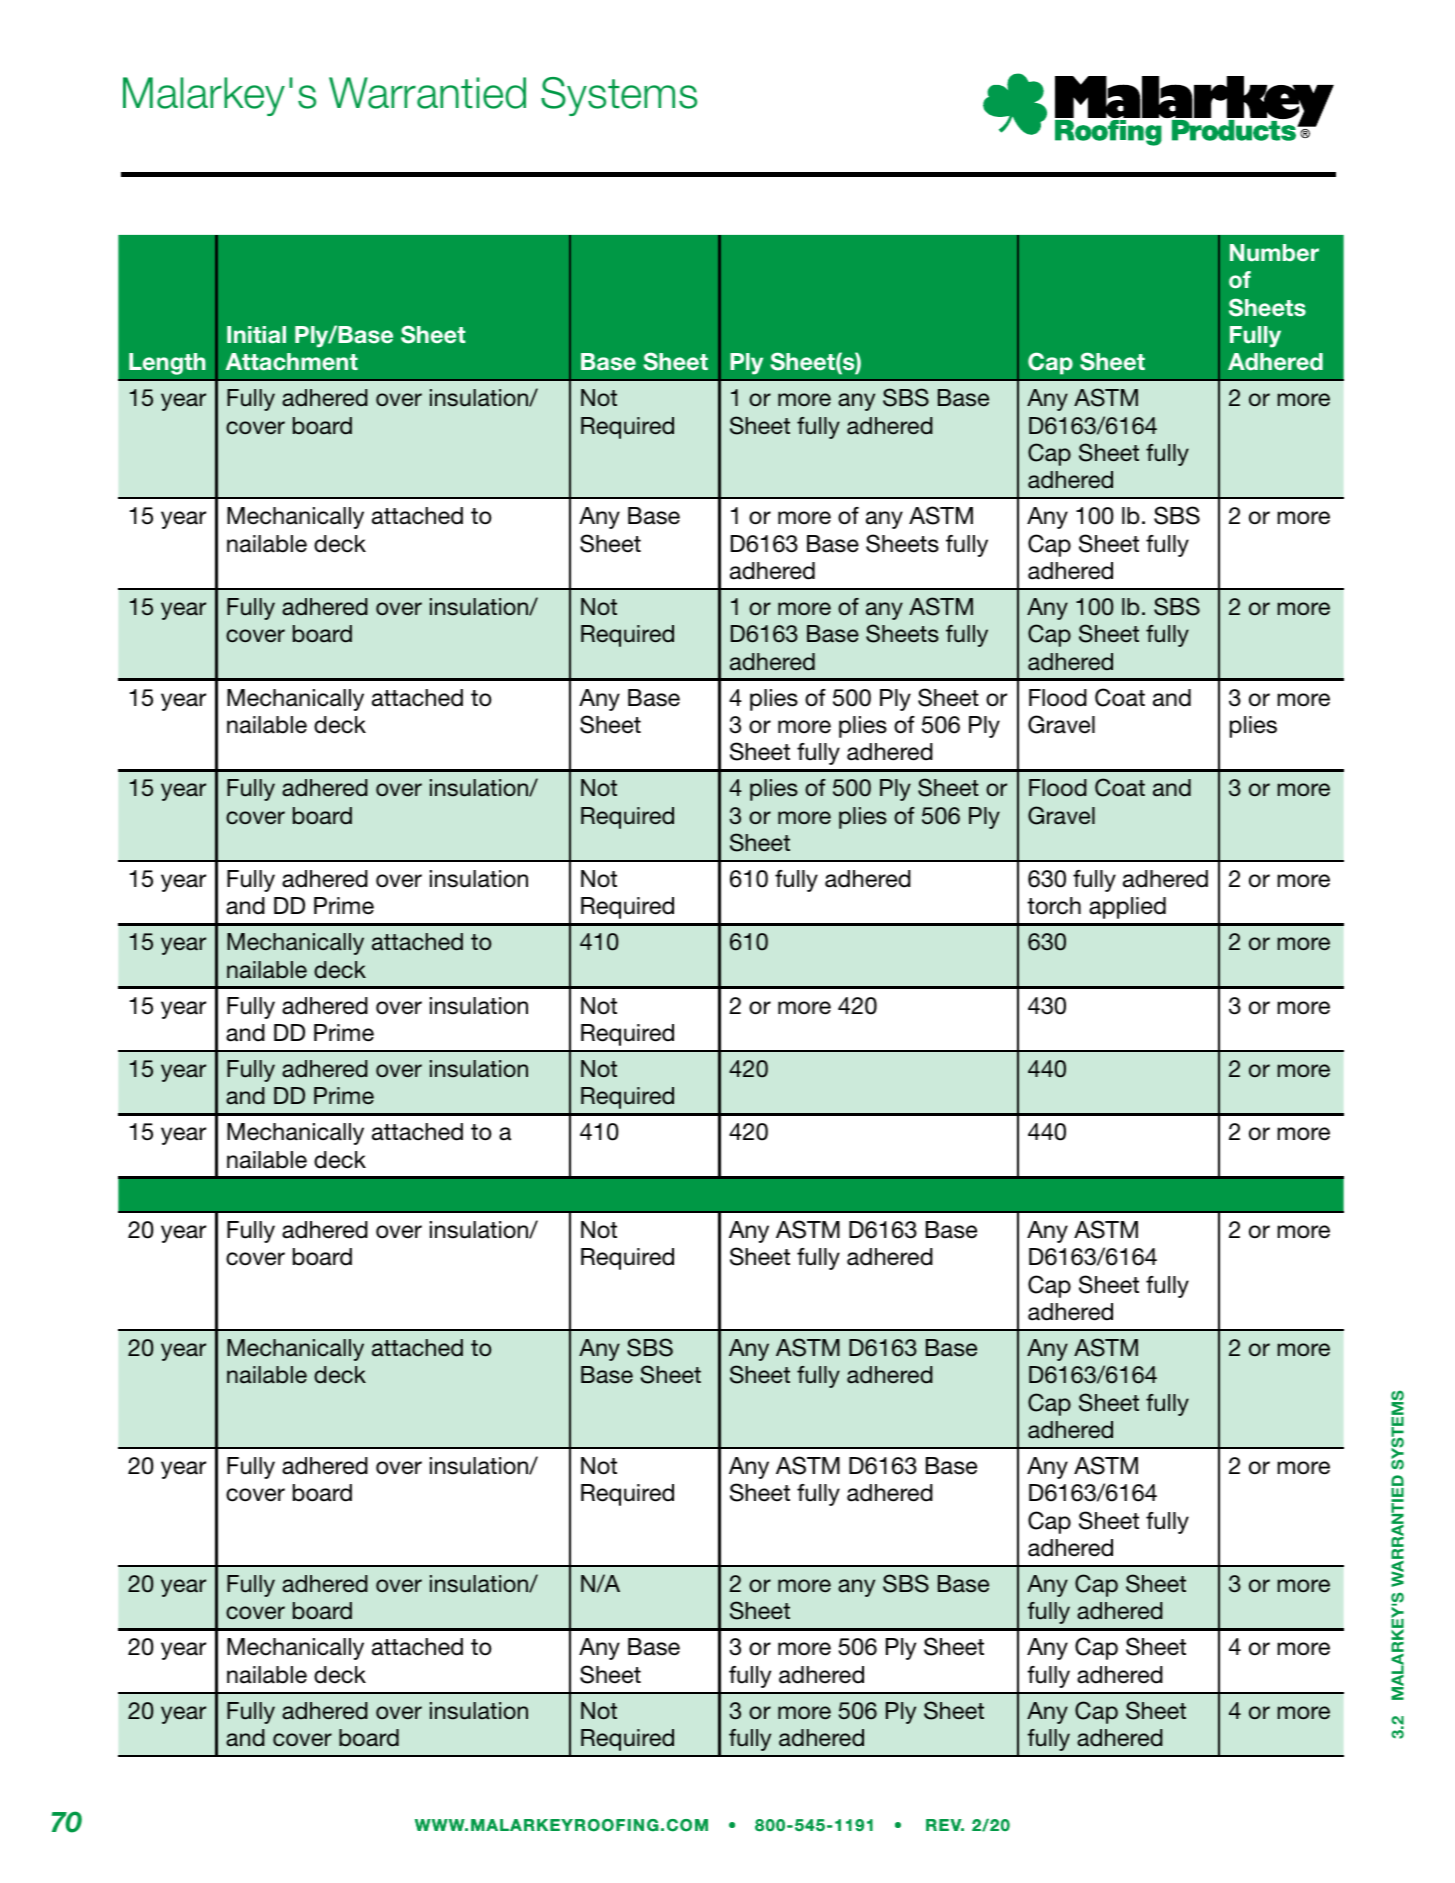 The width and height of the page is (1455, 1883). I want to click on Length, so click(167, 364).
